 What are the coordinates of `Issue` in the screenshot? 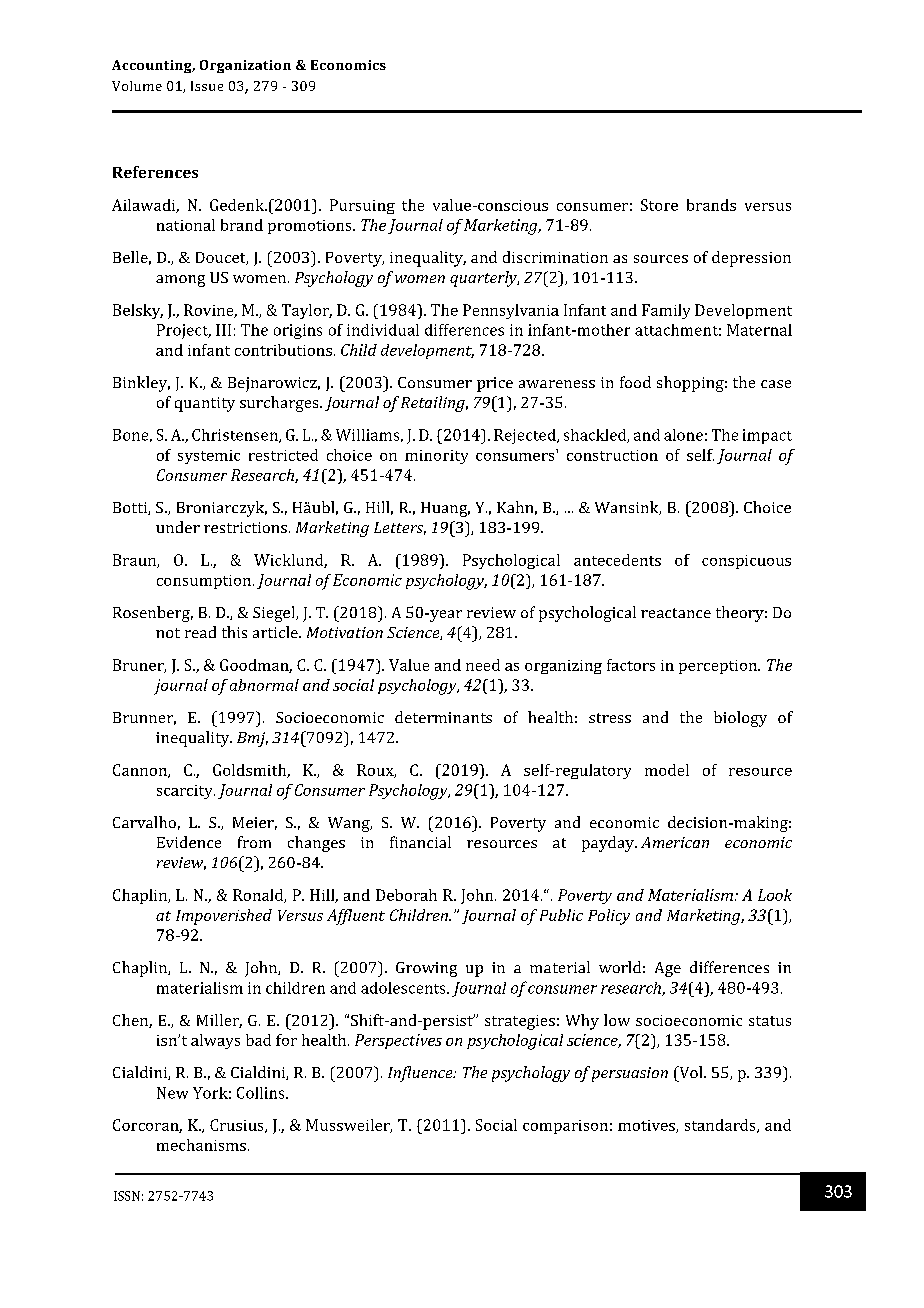 It's located at (207, 86).
